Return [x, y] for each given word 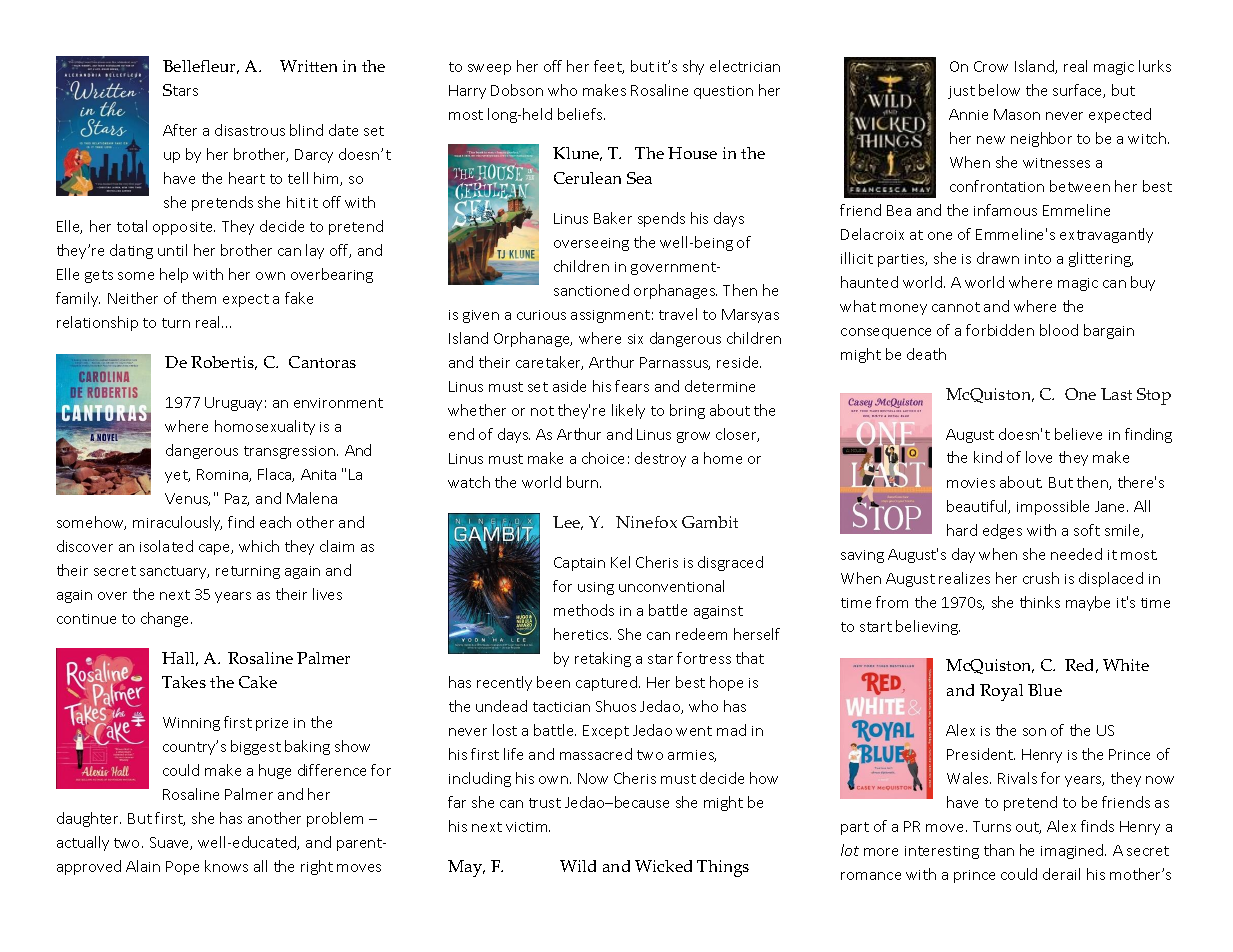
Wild [578, 866]
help [174, 275]
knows [226, 866]
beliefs [581, 114]
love [1039, 457]
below [999, 90]
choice [603, 458]
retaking [603, 659]
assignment [610, 316]
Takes [184, 682]
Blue [1045, 690]
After [180, 130]
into [1038, 259]
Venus [187, 499]
